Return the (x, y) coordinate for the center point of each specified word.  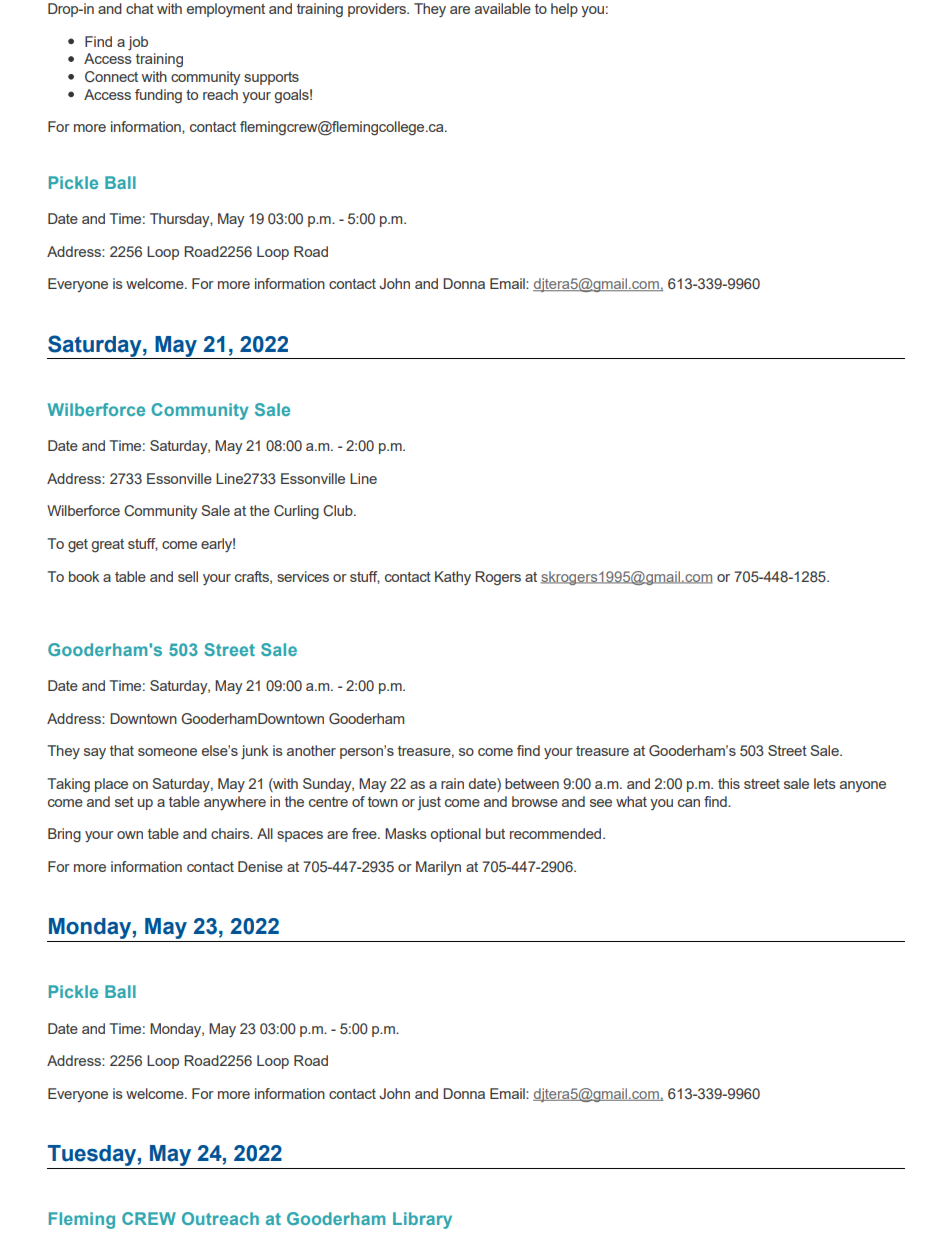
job (138, 43)
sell (188, 576)
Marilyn (438, 868)
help (564, 10)
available (503, 8)
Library (422, 1220)
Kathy (453, 578)
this (729, 783)
